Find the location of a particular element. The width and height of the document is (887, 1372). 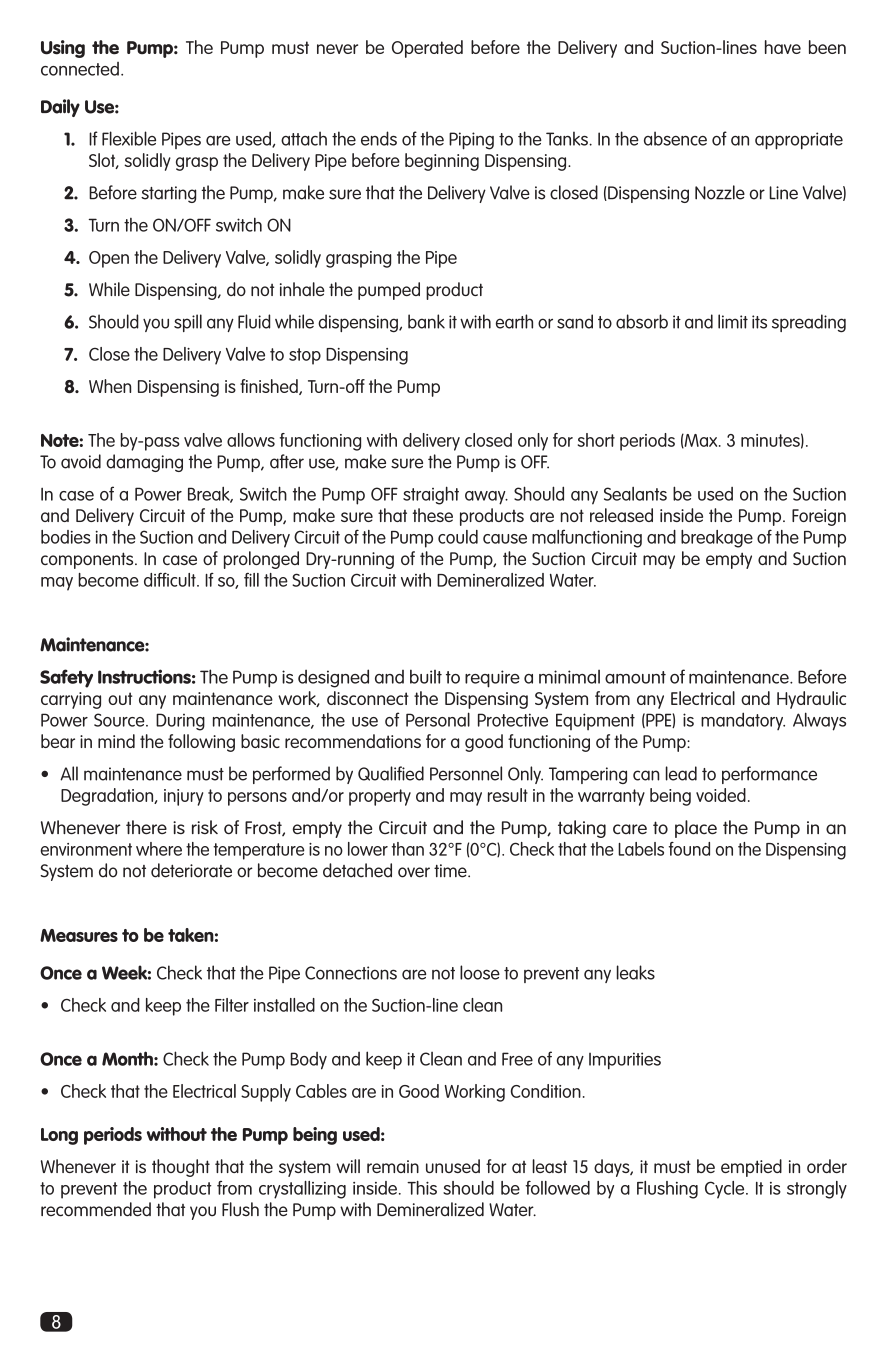

Operated is located at coordinates (427, 49).
